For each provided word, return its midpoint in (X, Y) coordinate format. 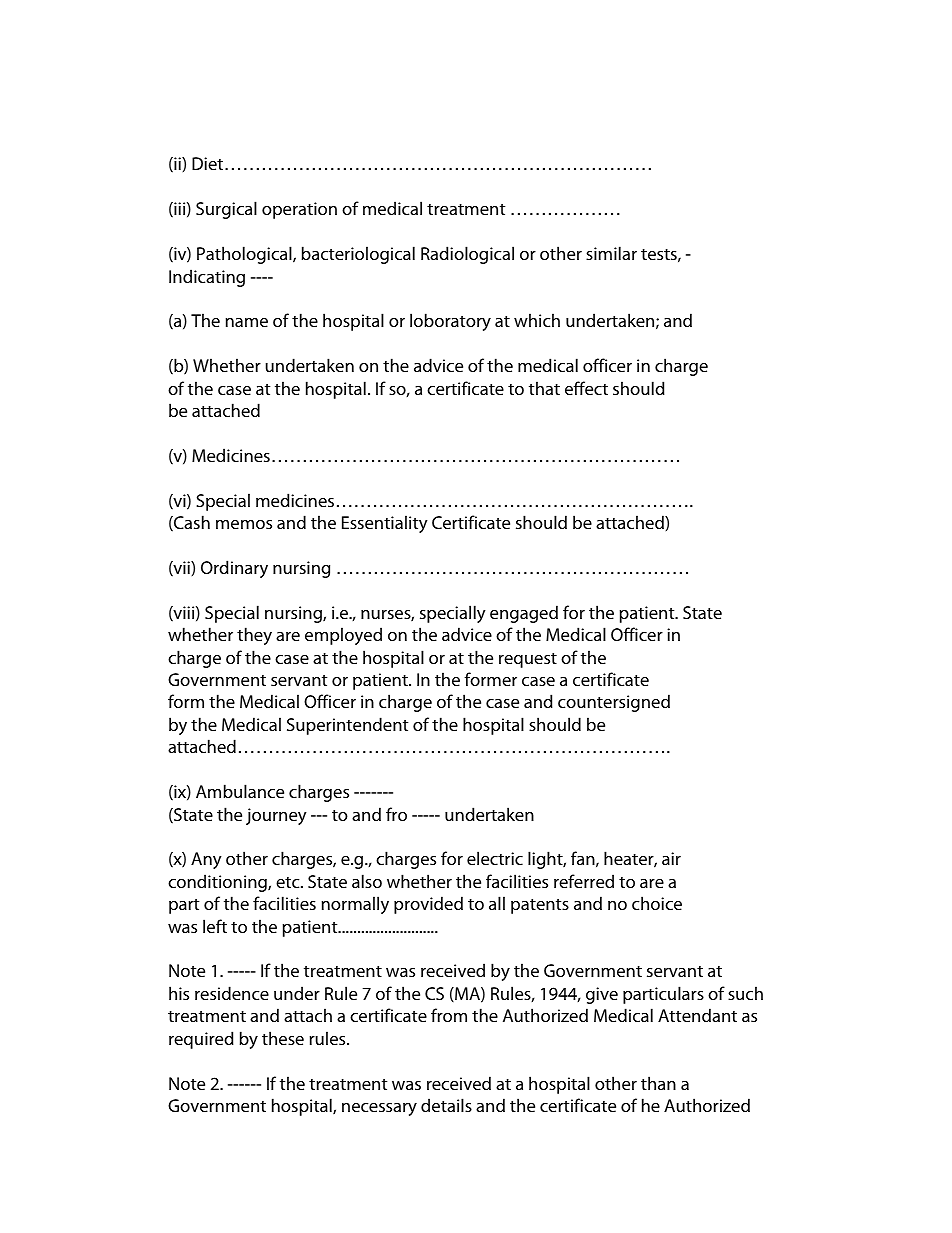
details (446, 1105)
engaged (524, 614)
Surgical (226, 210)
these (283, 1038)
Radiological (467, 255)
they (254, 636)
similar (611, 253)
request (528, 660)
